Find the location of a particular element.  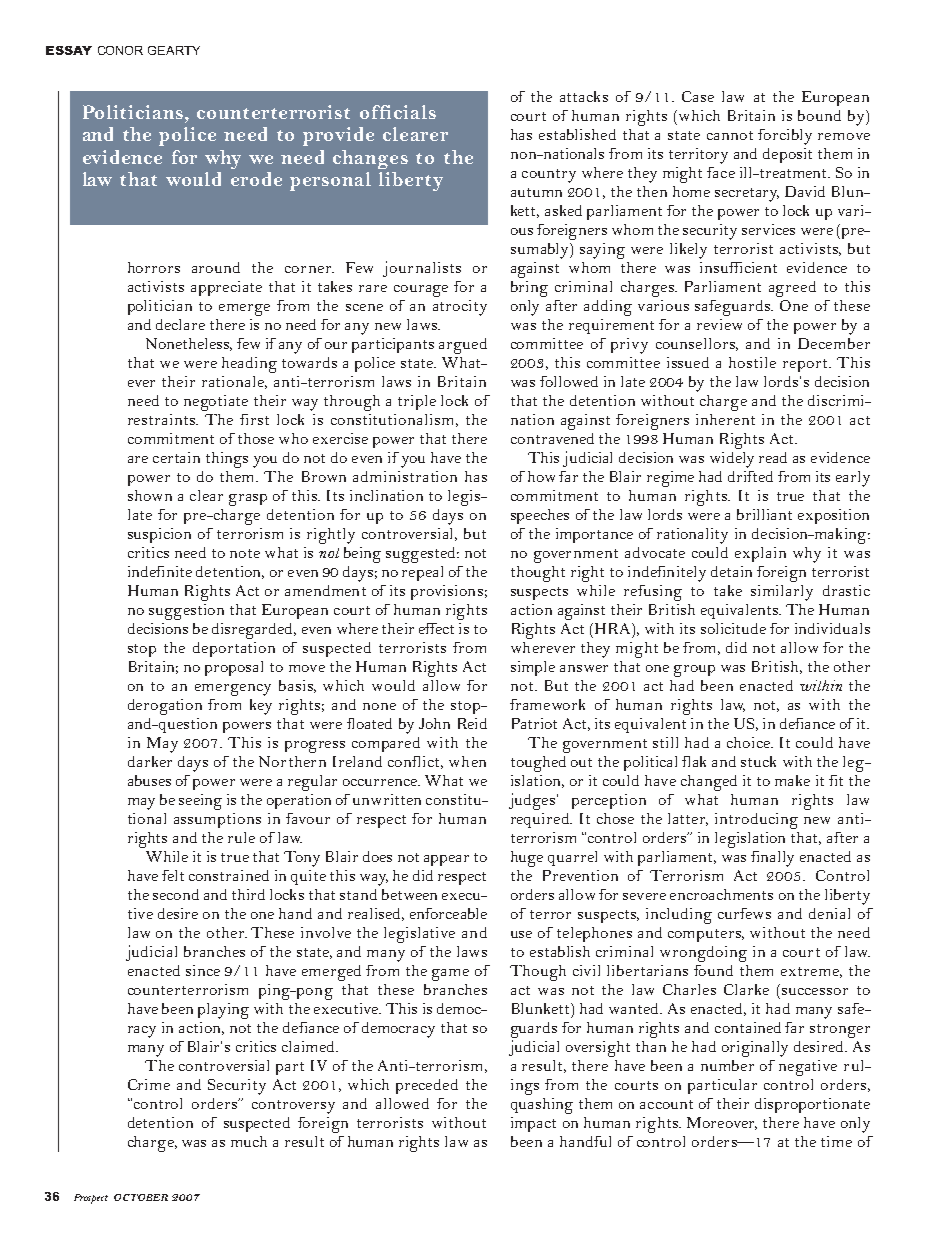

solicitude is located at coordinates (733, 628).
